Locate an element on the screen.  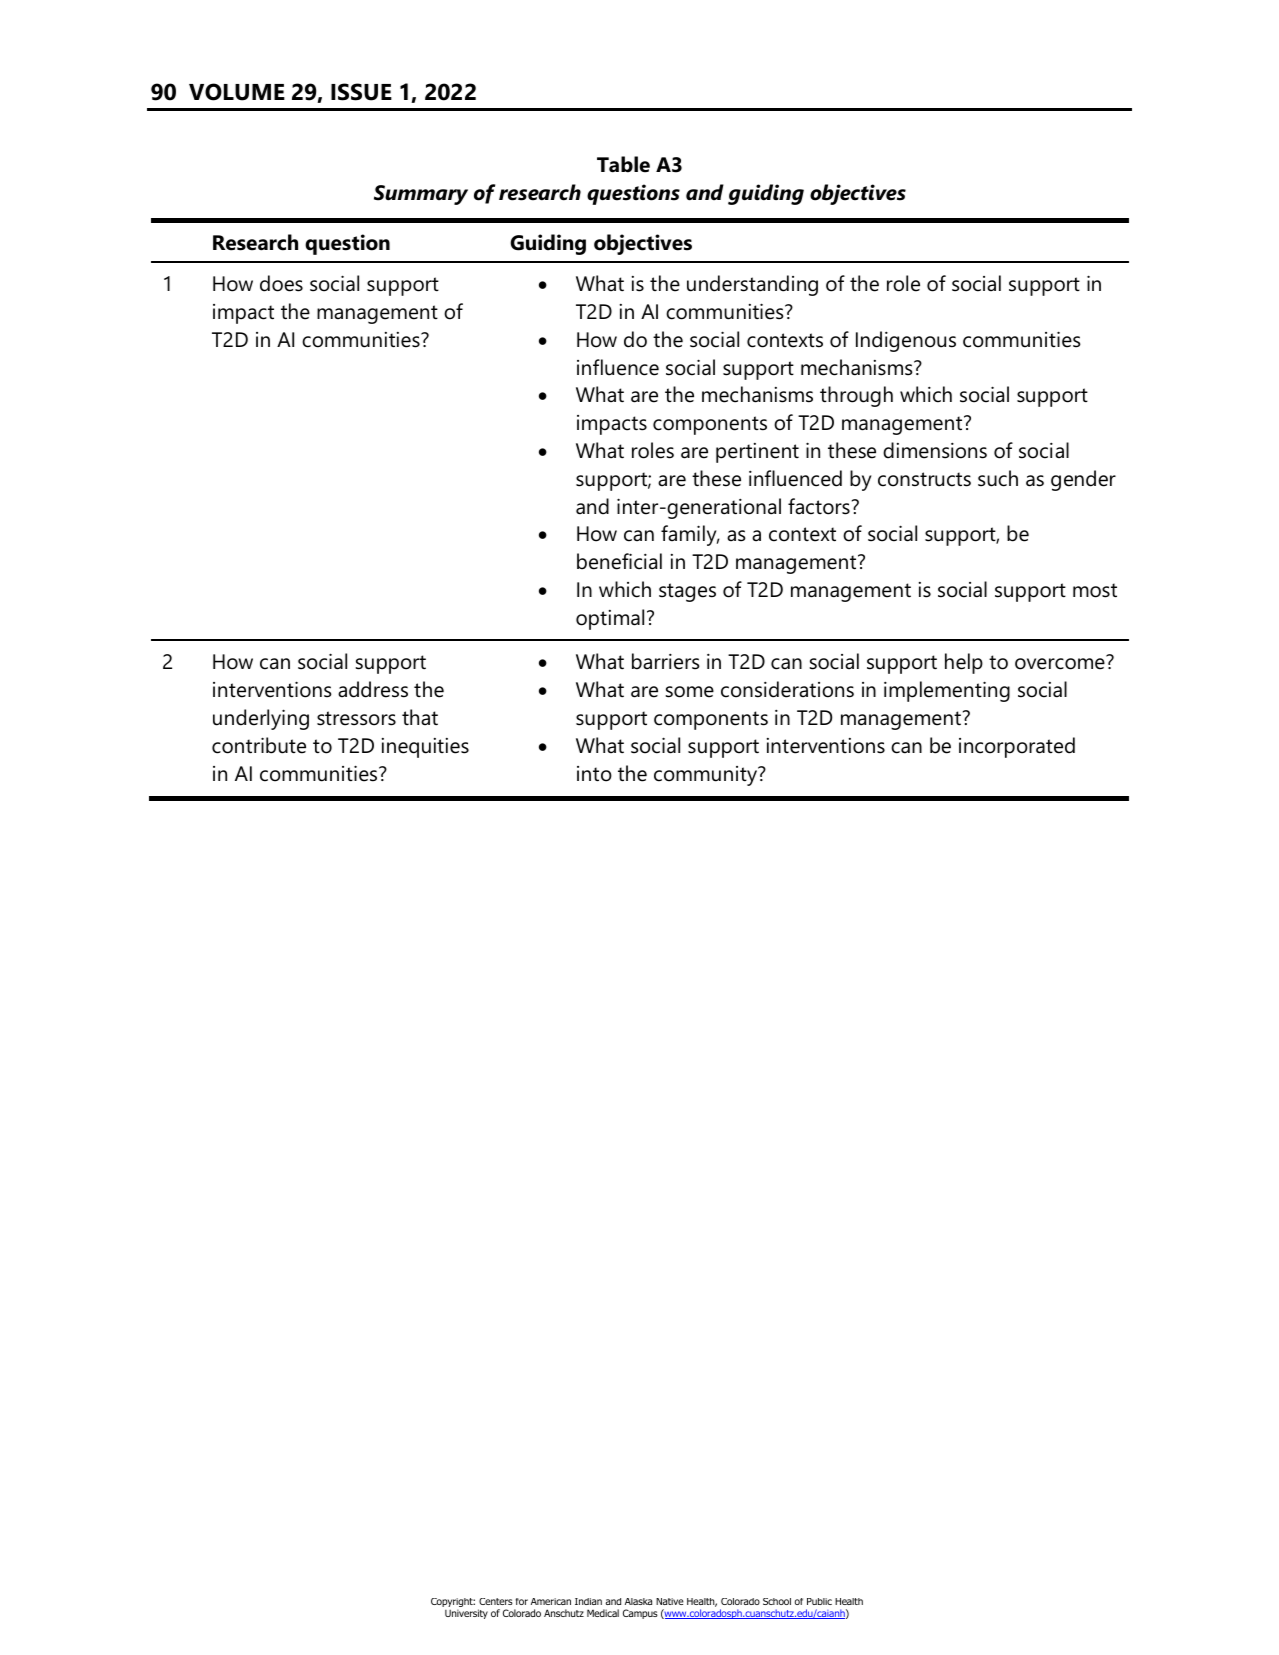
ISSUE is located at coordinates (361, 92).
